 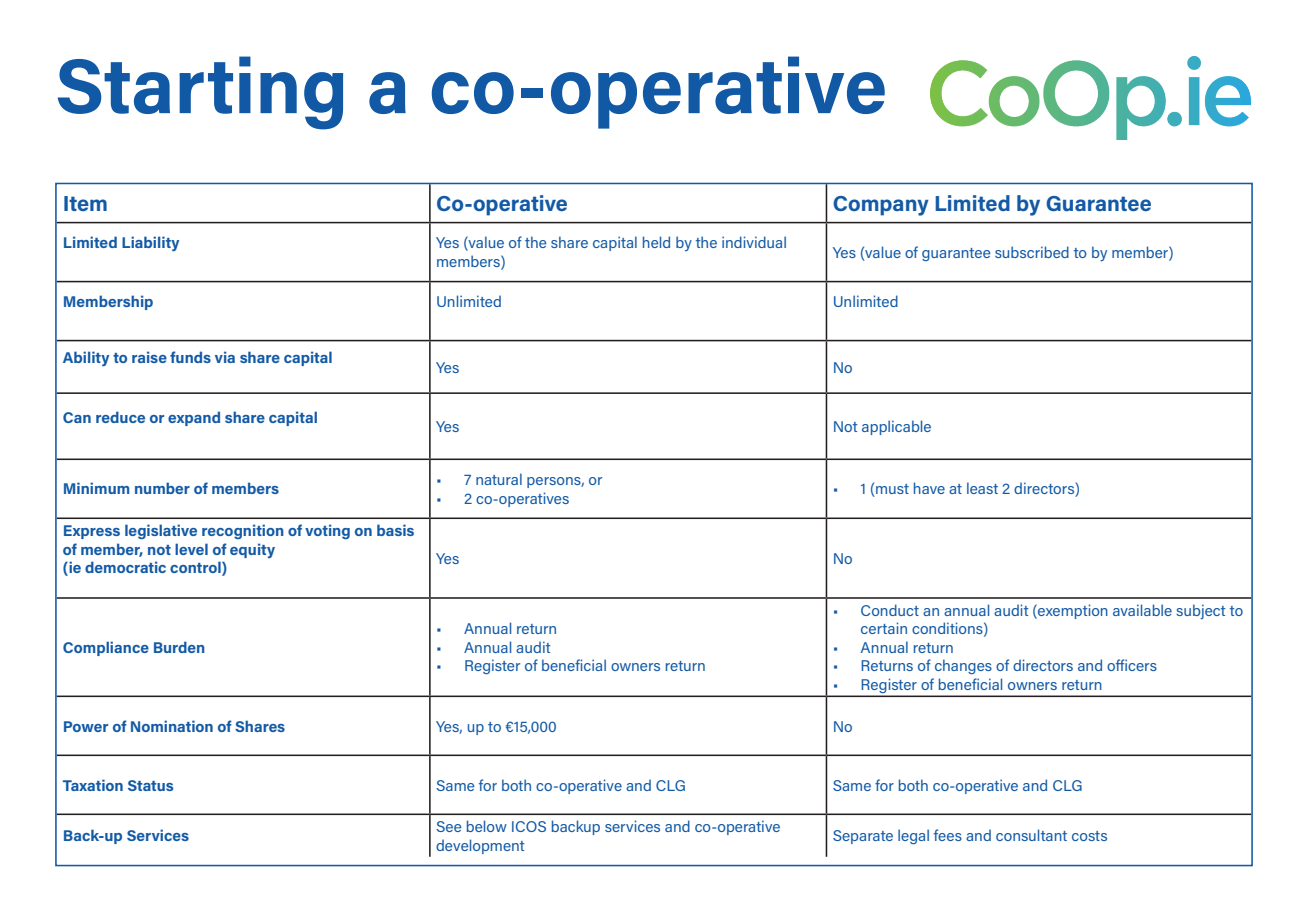 I want to click on ICOS, so click(x=529, y=826).
